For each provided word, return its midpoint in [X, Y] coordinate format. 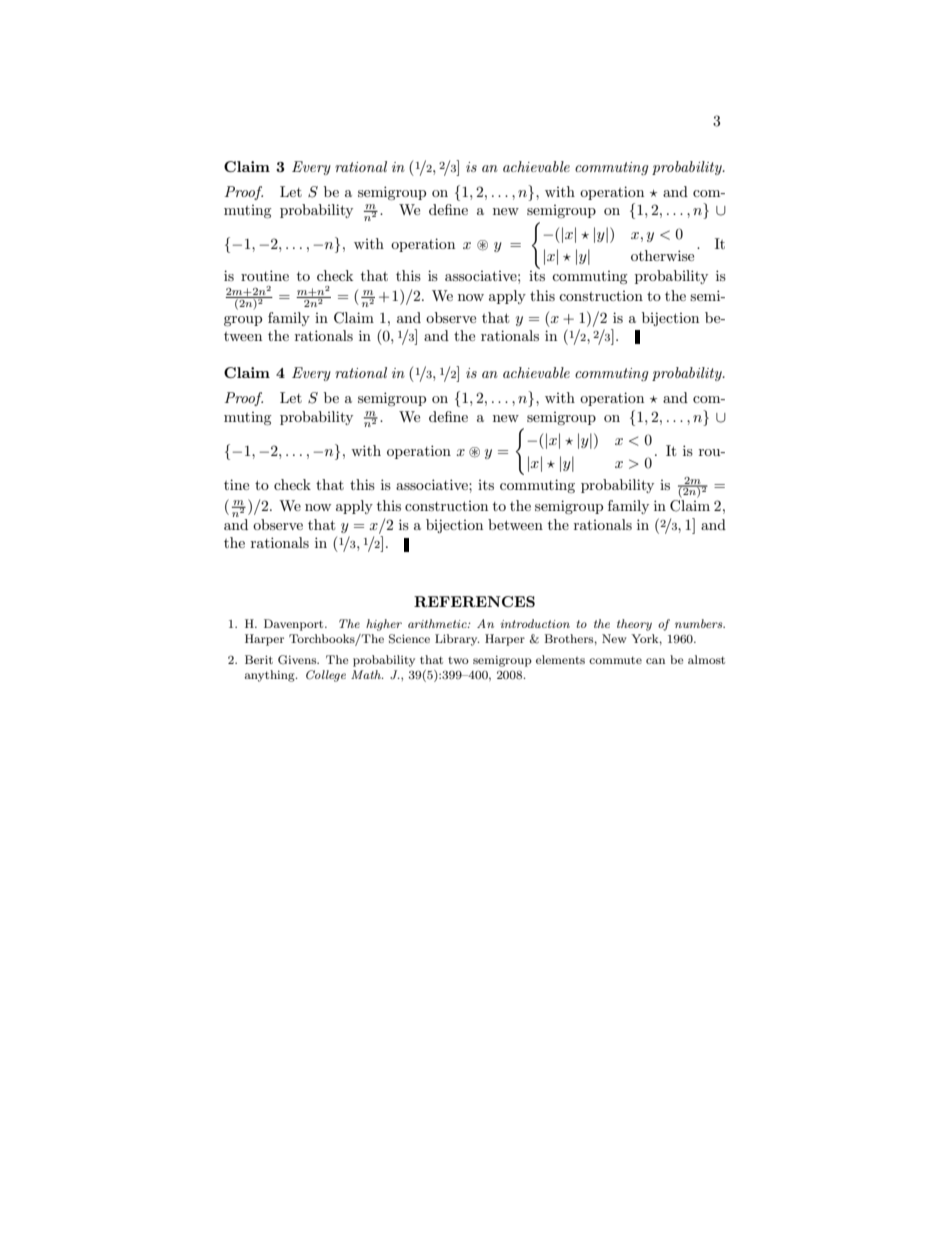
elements [560, 659]
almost [706, 659]
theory [634, 625]
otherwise [662, 255]
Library [457, 640]
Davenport [295, 625]
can [655, 661]
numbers [700, 623]
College [326, 676]
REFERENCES [474, 601]
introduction [535, 623]
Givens [298, 660]
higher [384, 625]
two [458, 660]
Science [409, 639]
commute [615, 660]
